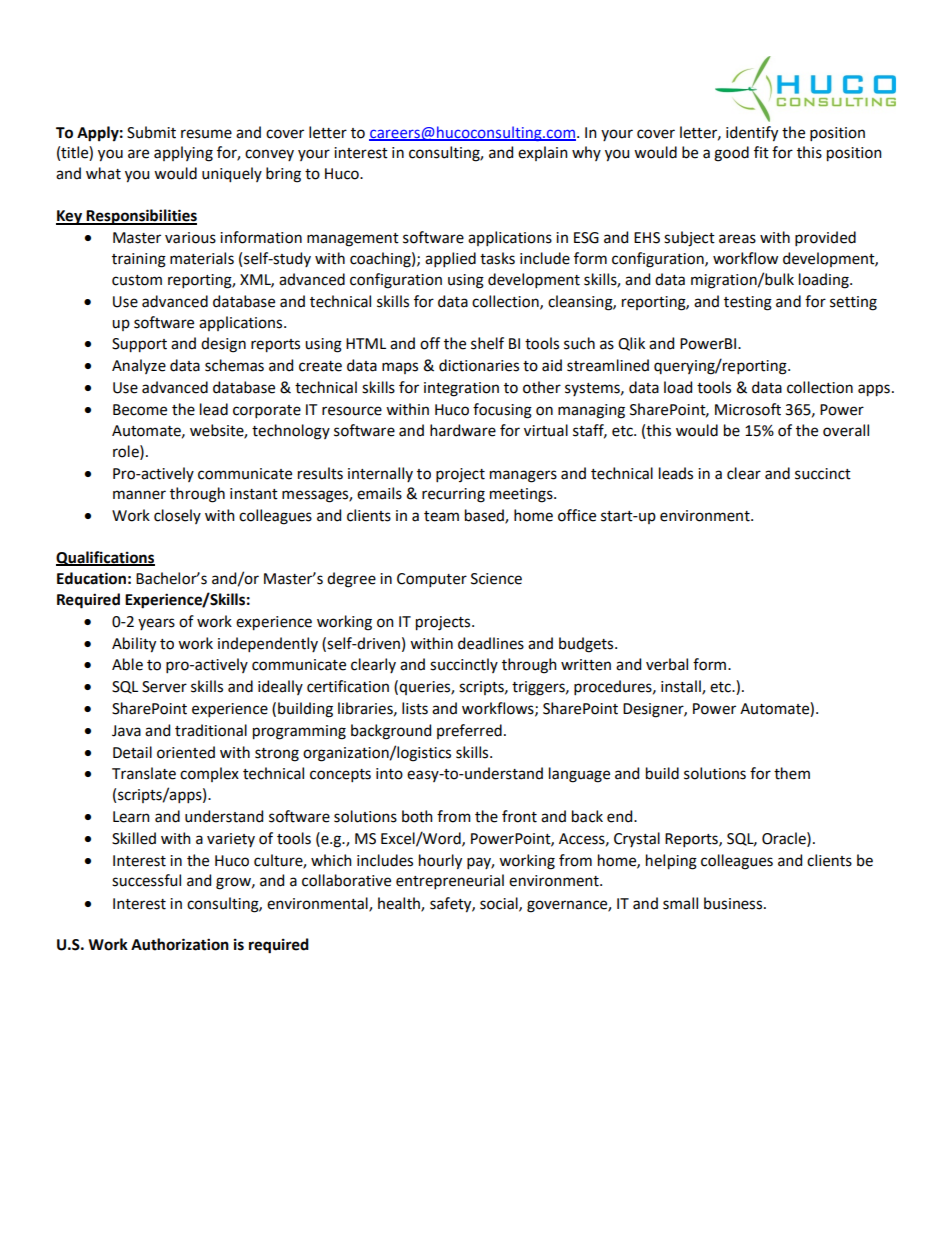  I want to click on closely, so click(177, 516).
